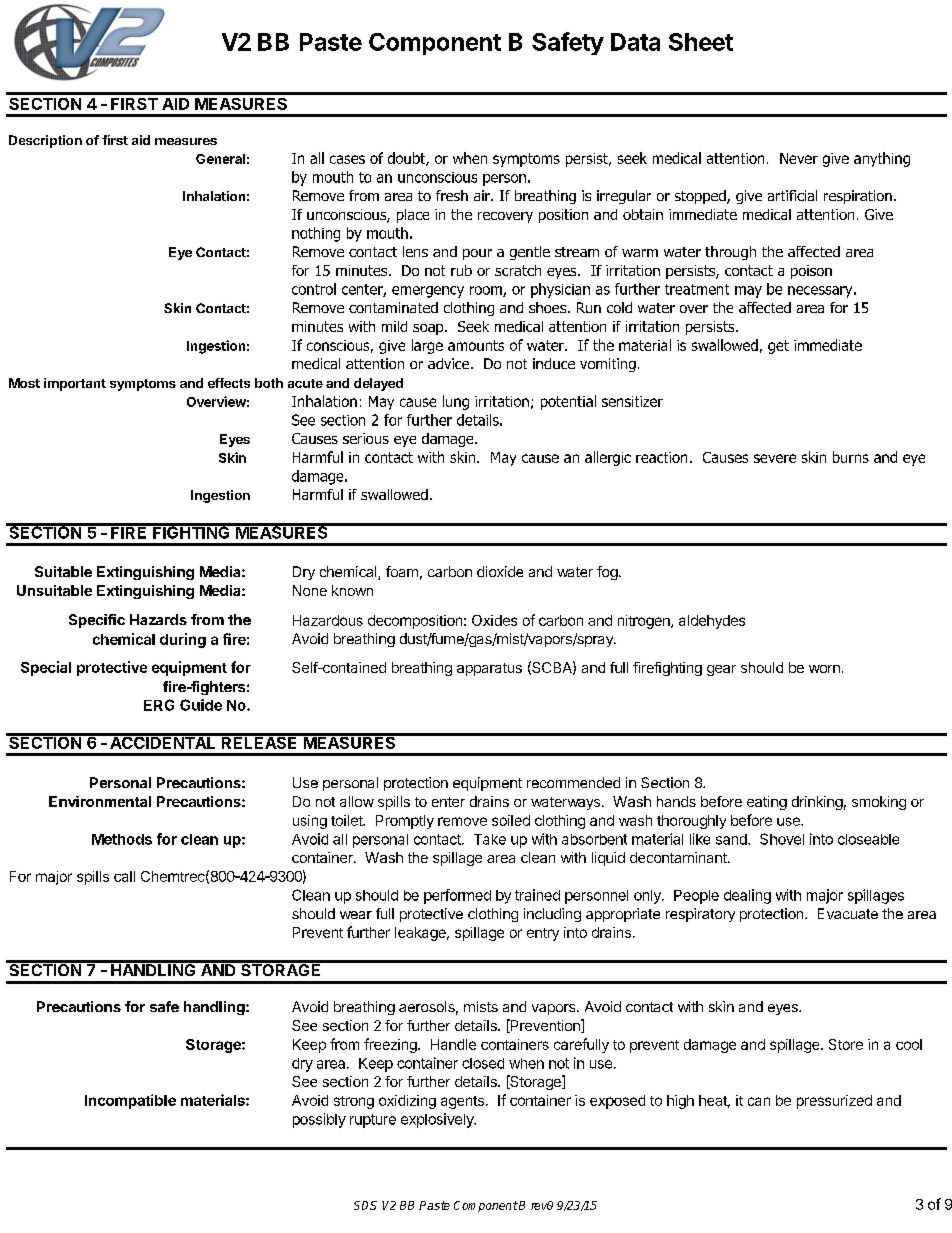  I want to click on important, so click(75, 384).
